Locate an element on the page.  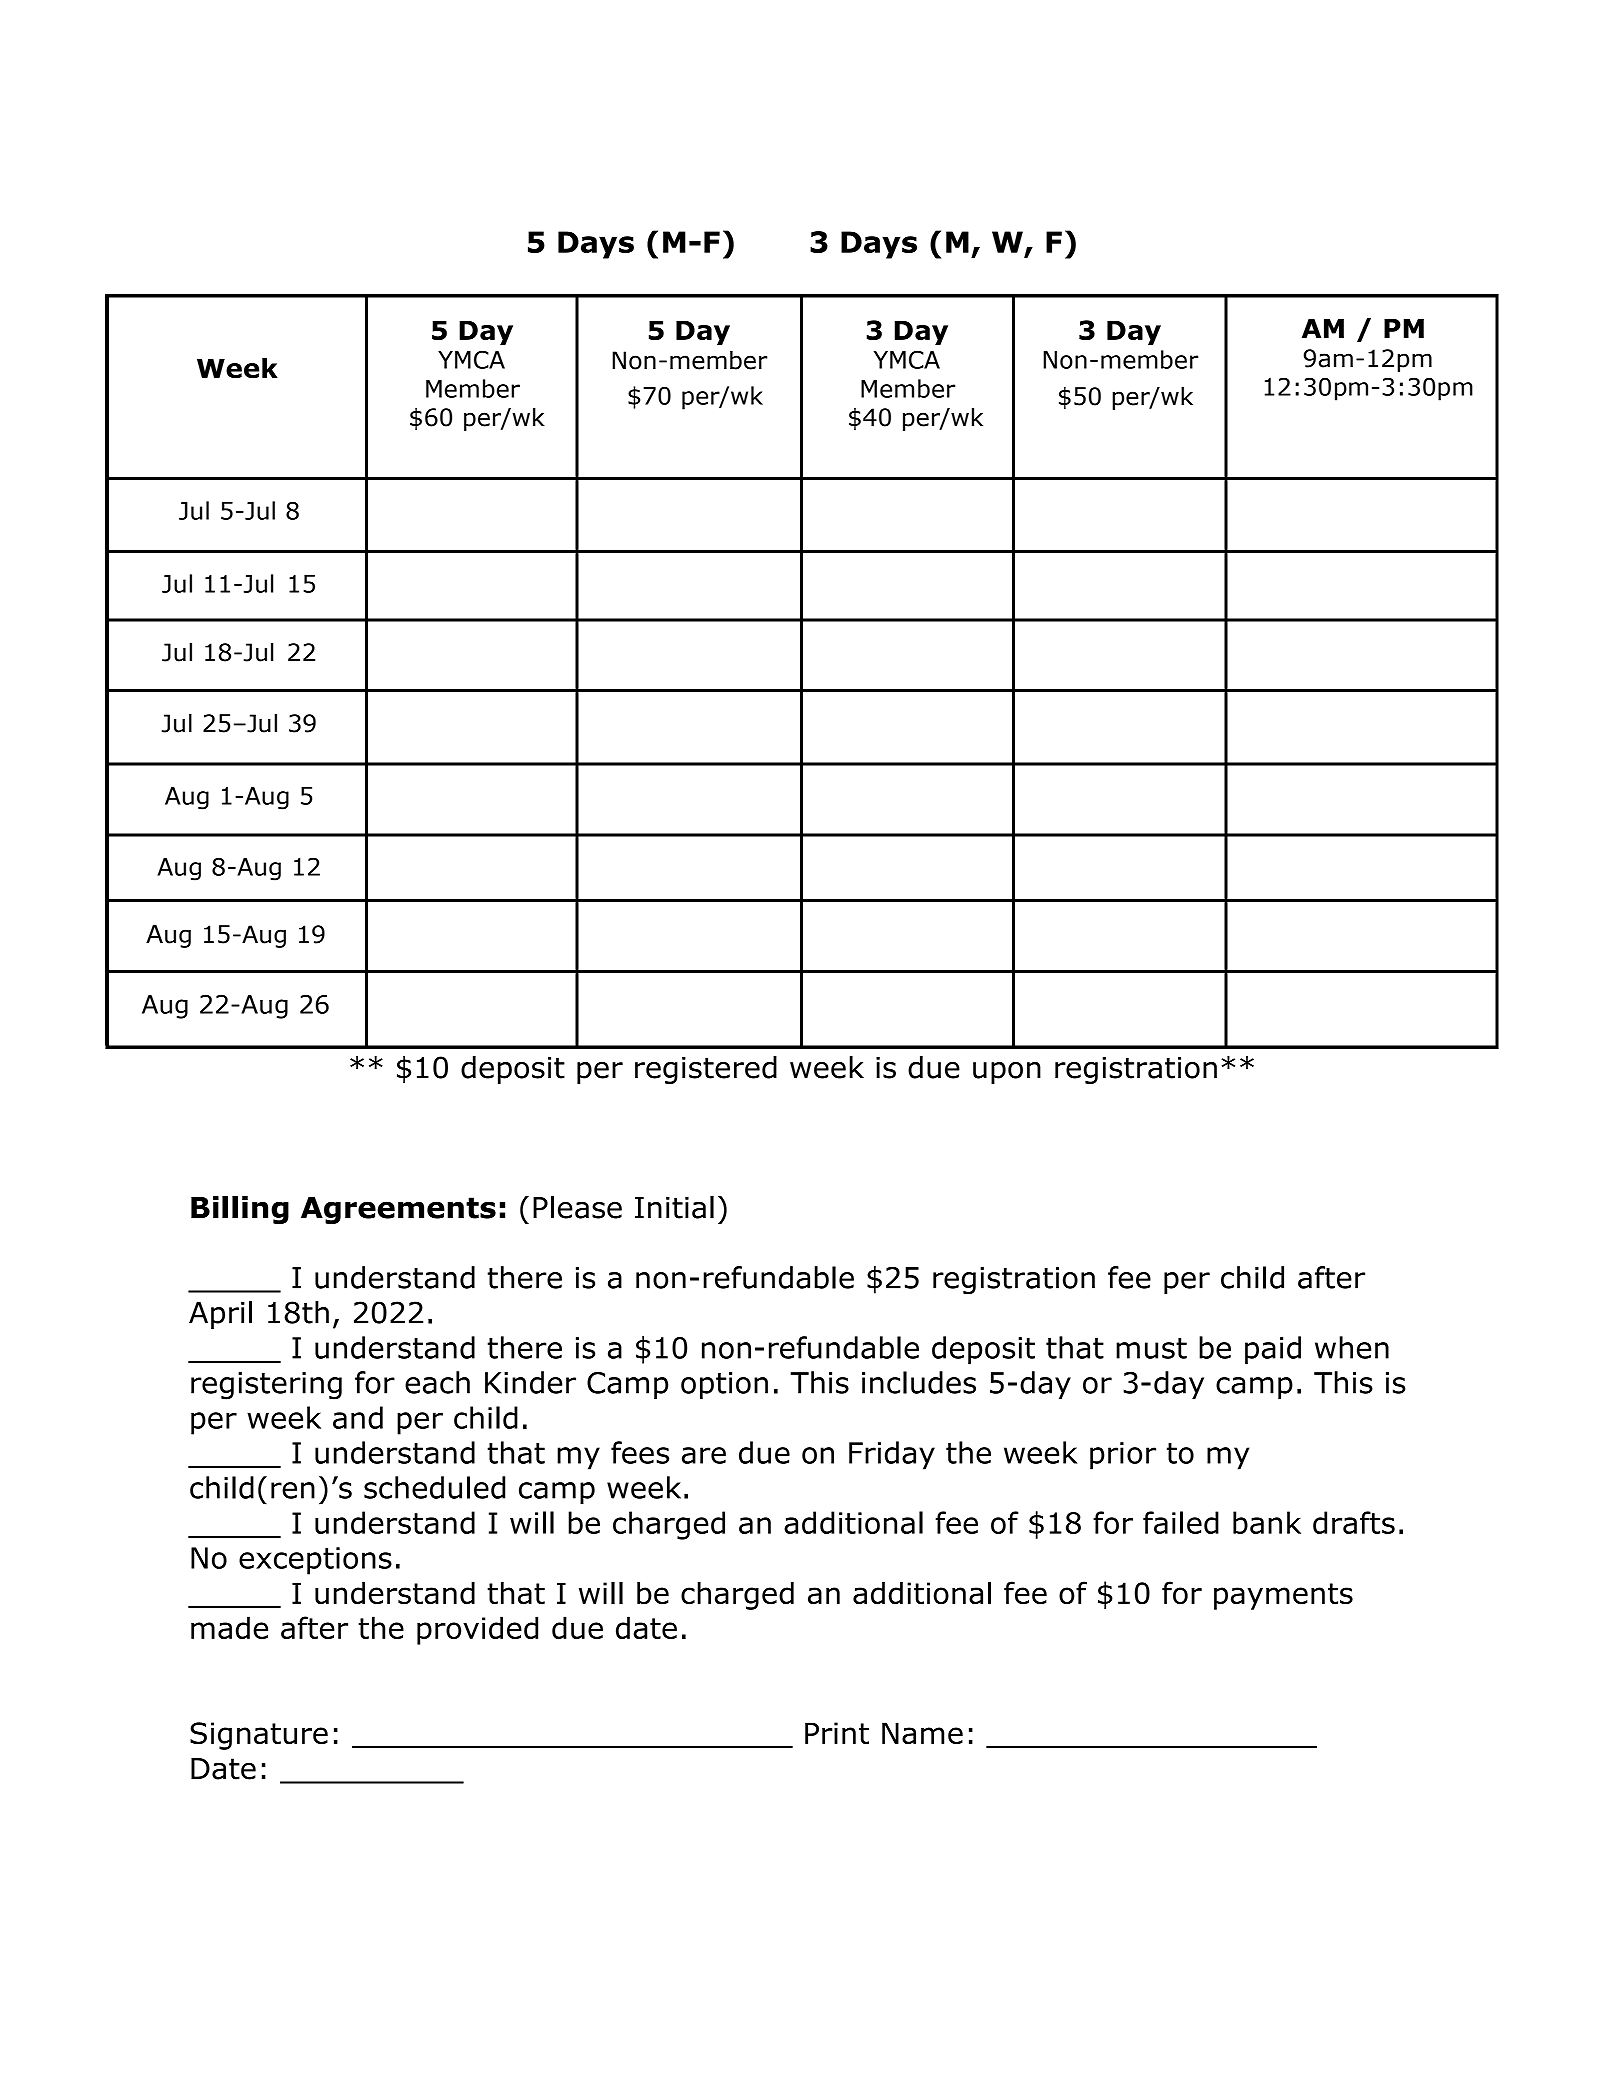
option is located at coordinates (724, 1385).
